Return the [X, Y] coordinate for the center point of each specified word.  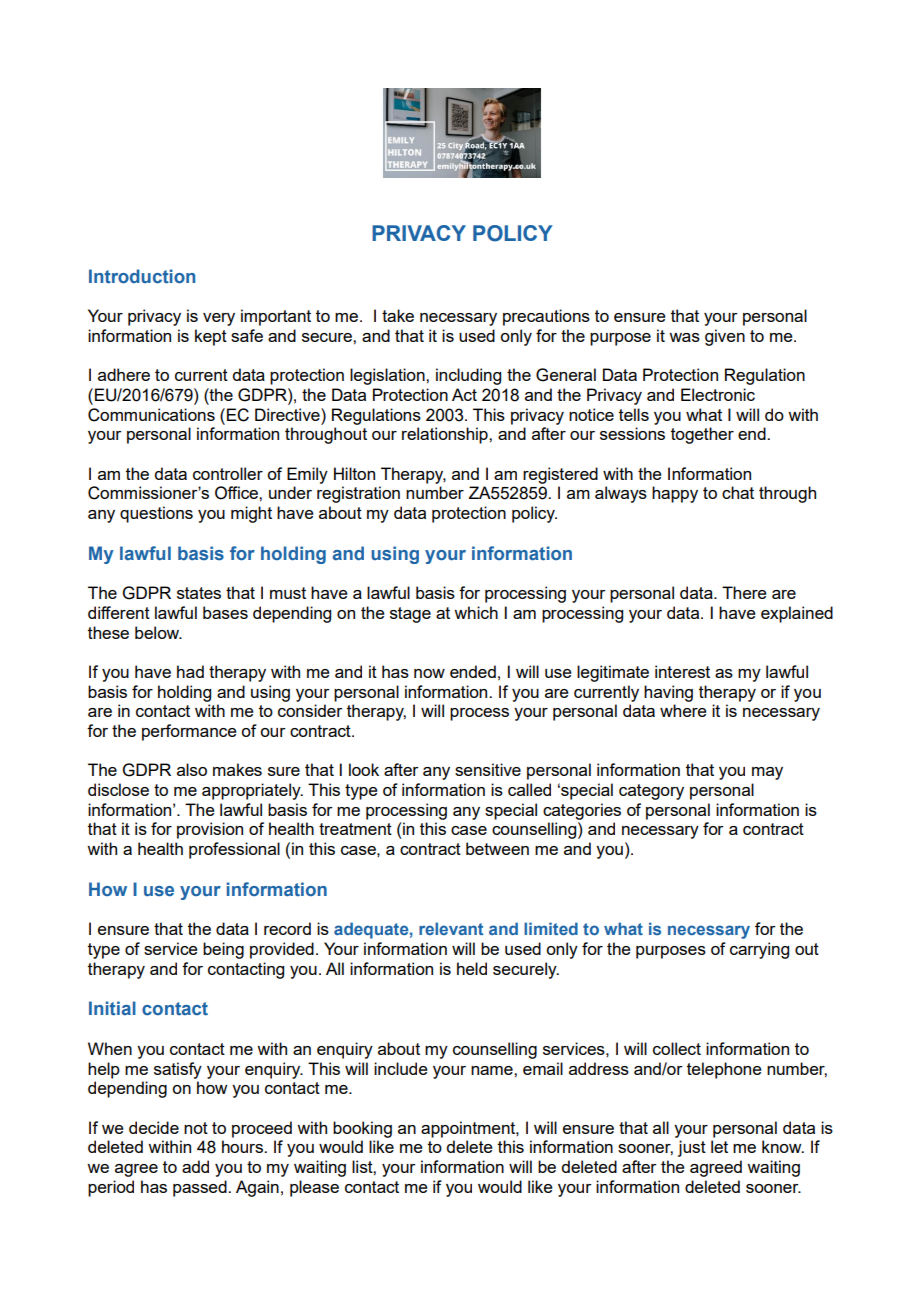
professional [234, 850]
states [199, 593]
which [476, 612]
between [497, 848]
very [219, 319]
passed [201, 1188]
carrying [759, 950]
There [744, 592]
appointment [469, 1129]
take [398, 315]
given [725, 337]
